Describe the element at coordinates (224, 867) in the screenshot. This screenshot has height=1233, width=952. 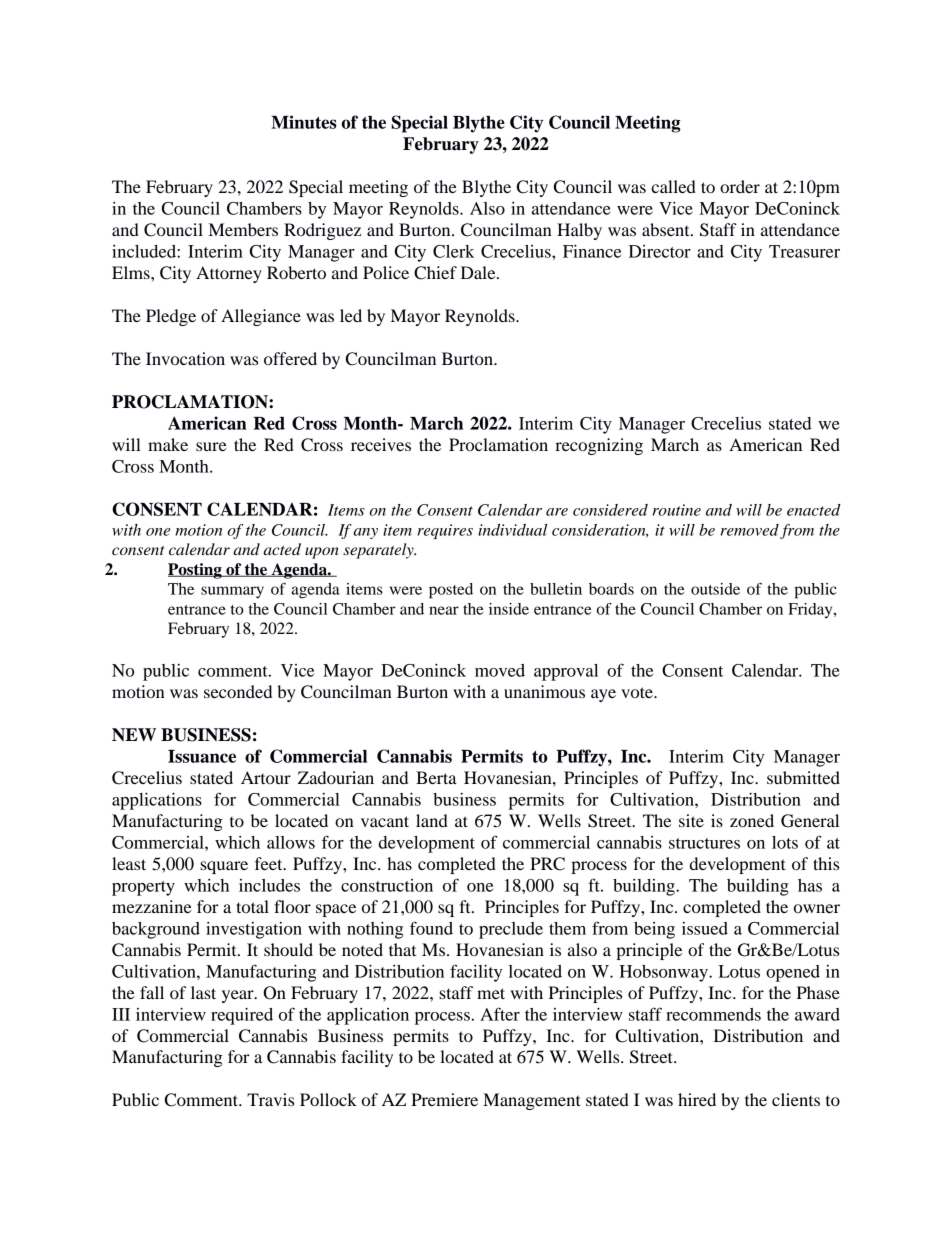
I see `square` at that location.
